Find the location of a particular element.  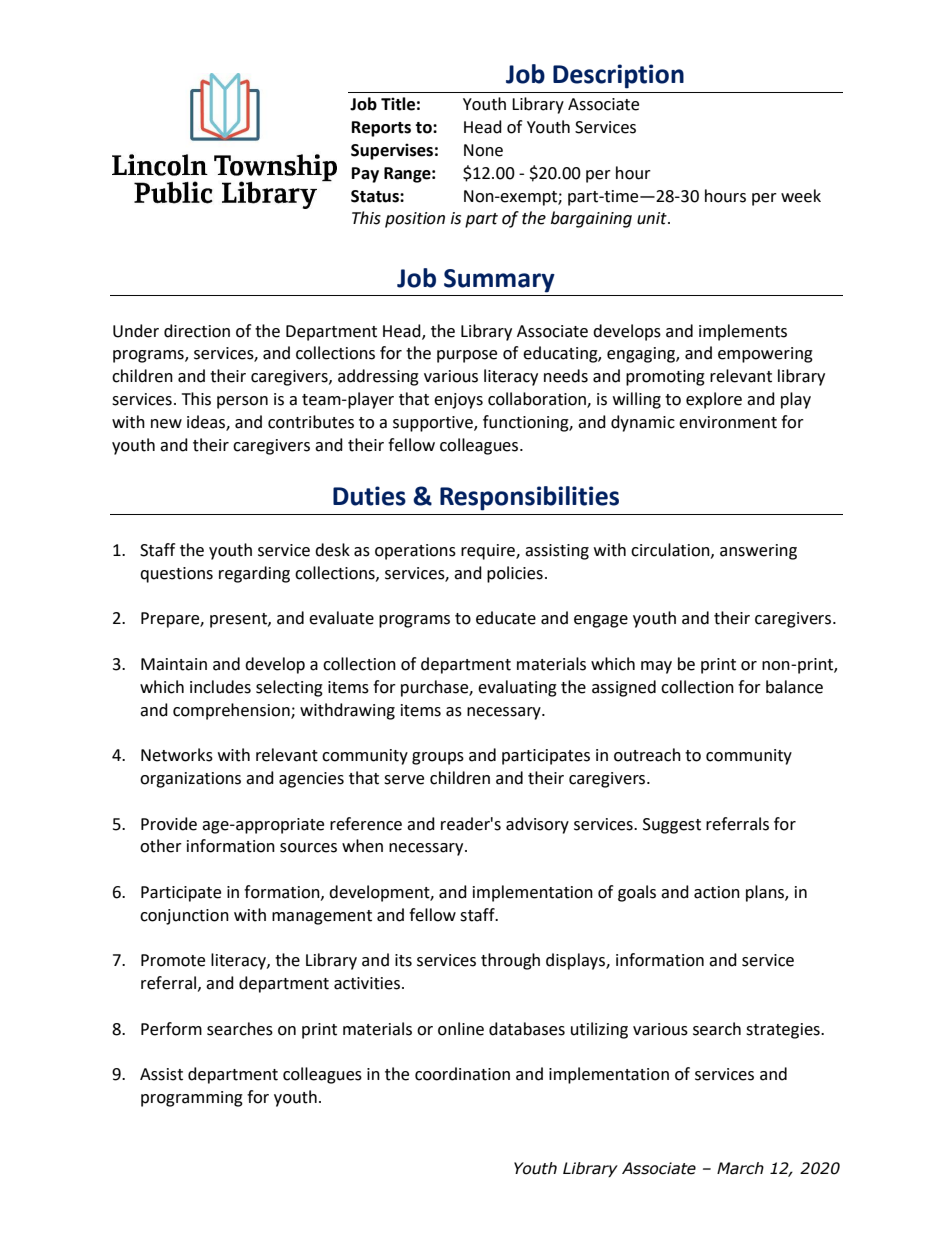

environment is located at coordinates (728, 422).
